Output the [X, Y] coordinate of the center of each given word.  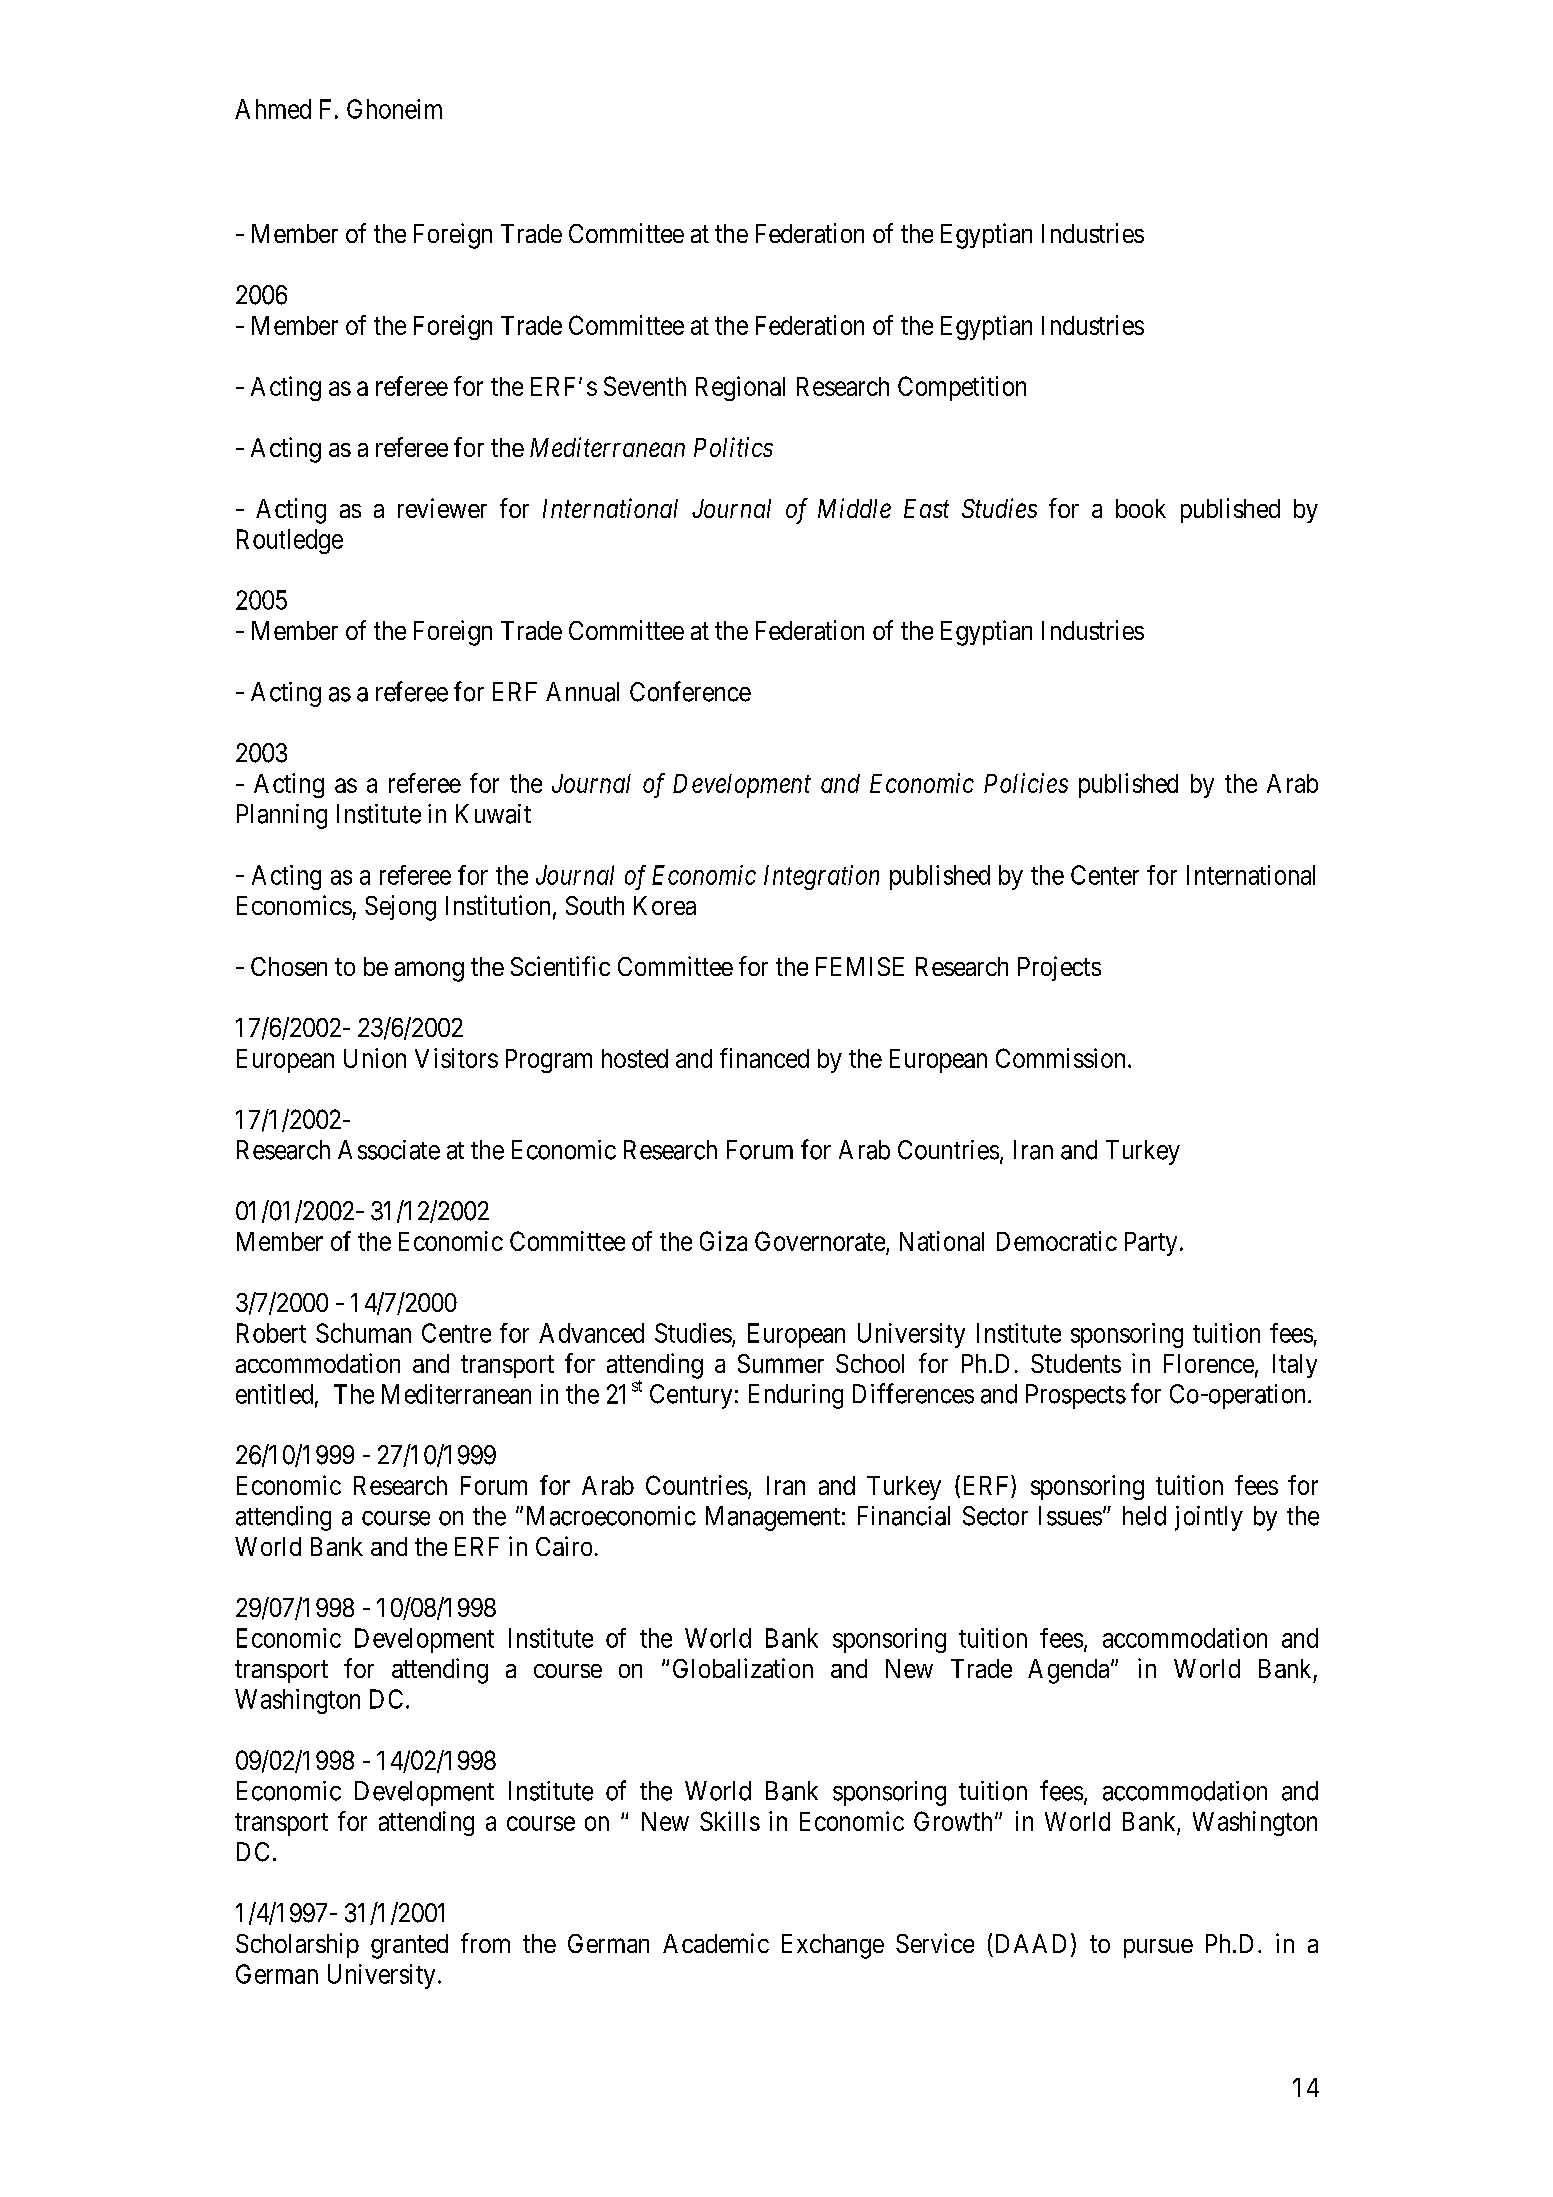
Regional [740, 388]
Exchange [833, 1946]
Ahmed [273, 109]
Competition [962, 388]
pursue [1158, 1948]
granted [409, 1946]
